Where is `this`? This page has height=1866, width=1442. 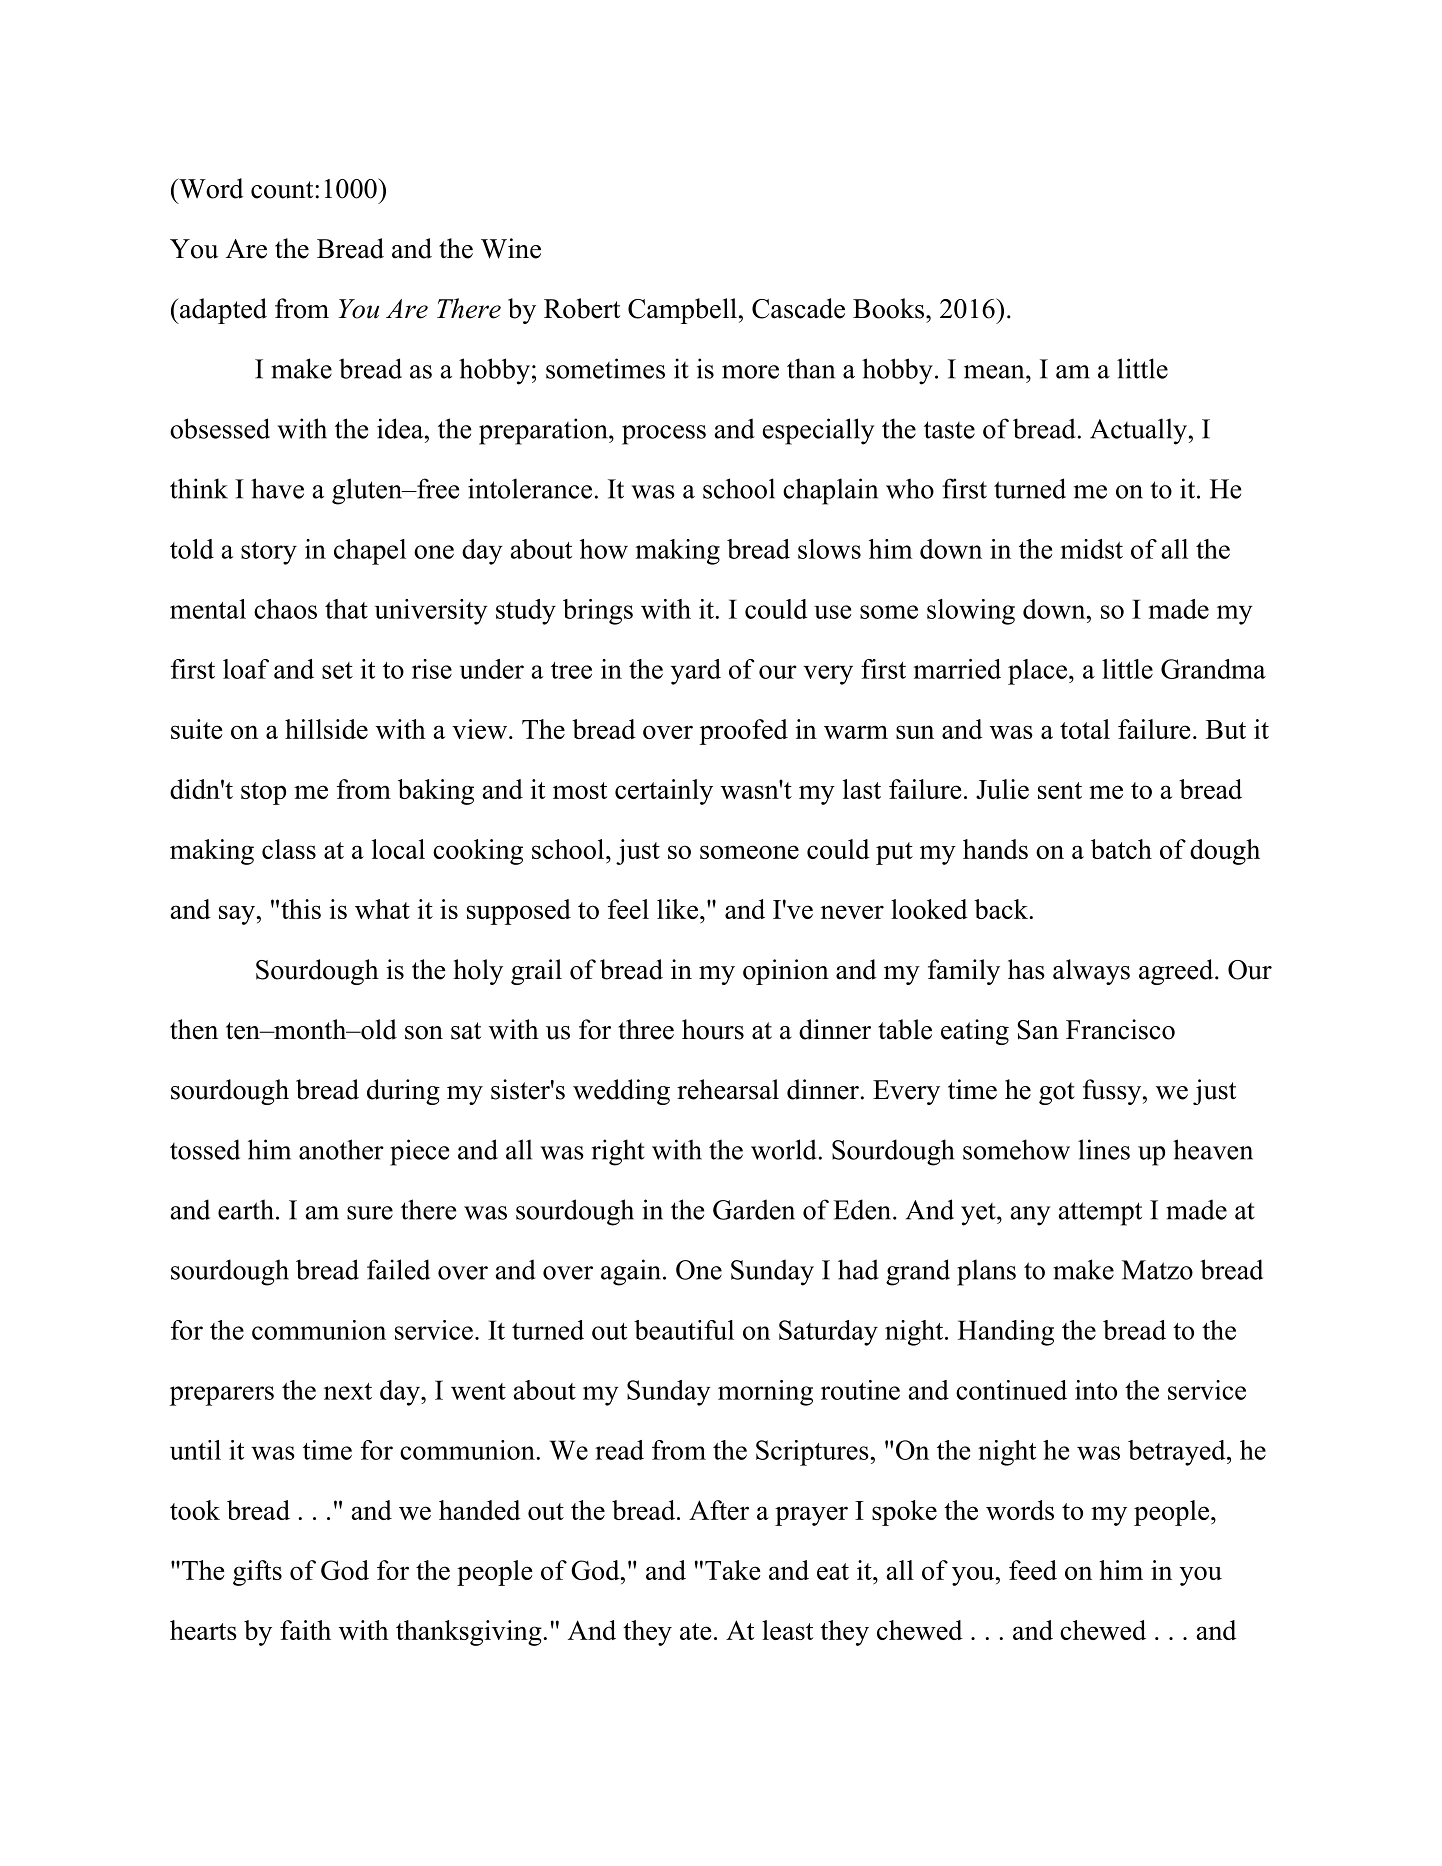 this is located at coordinates (301, 909).
